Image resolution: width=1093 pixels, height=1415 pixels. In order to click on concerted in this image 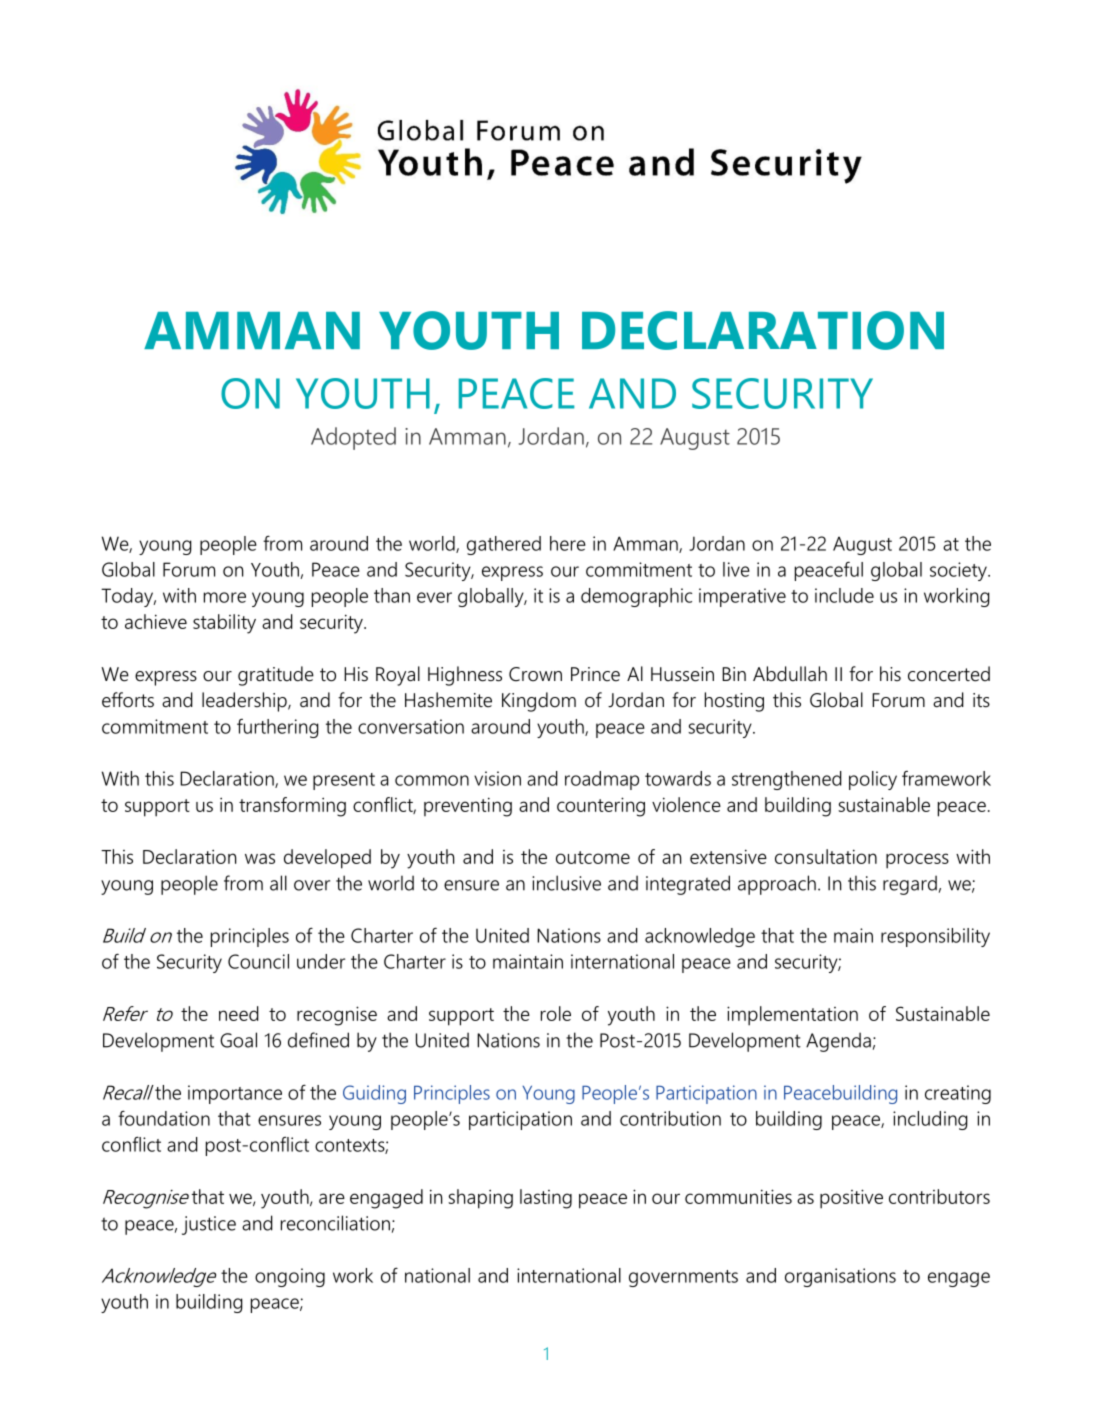, I will do `click(949, 674)`.
